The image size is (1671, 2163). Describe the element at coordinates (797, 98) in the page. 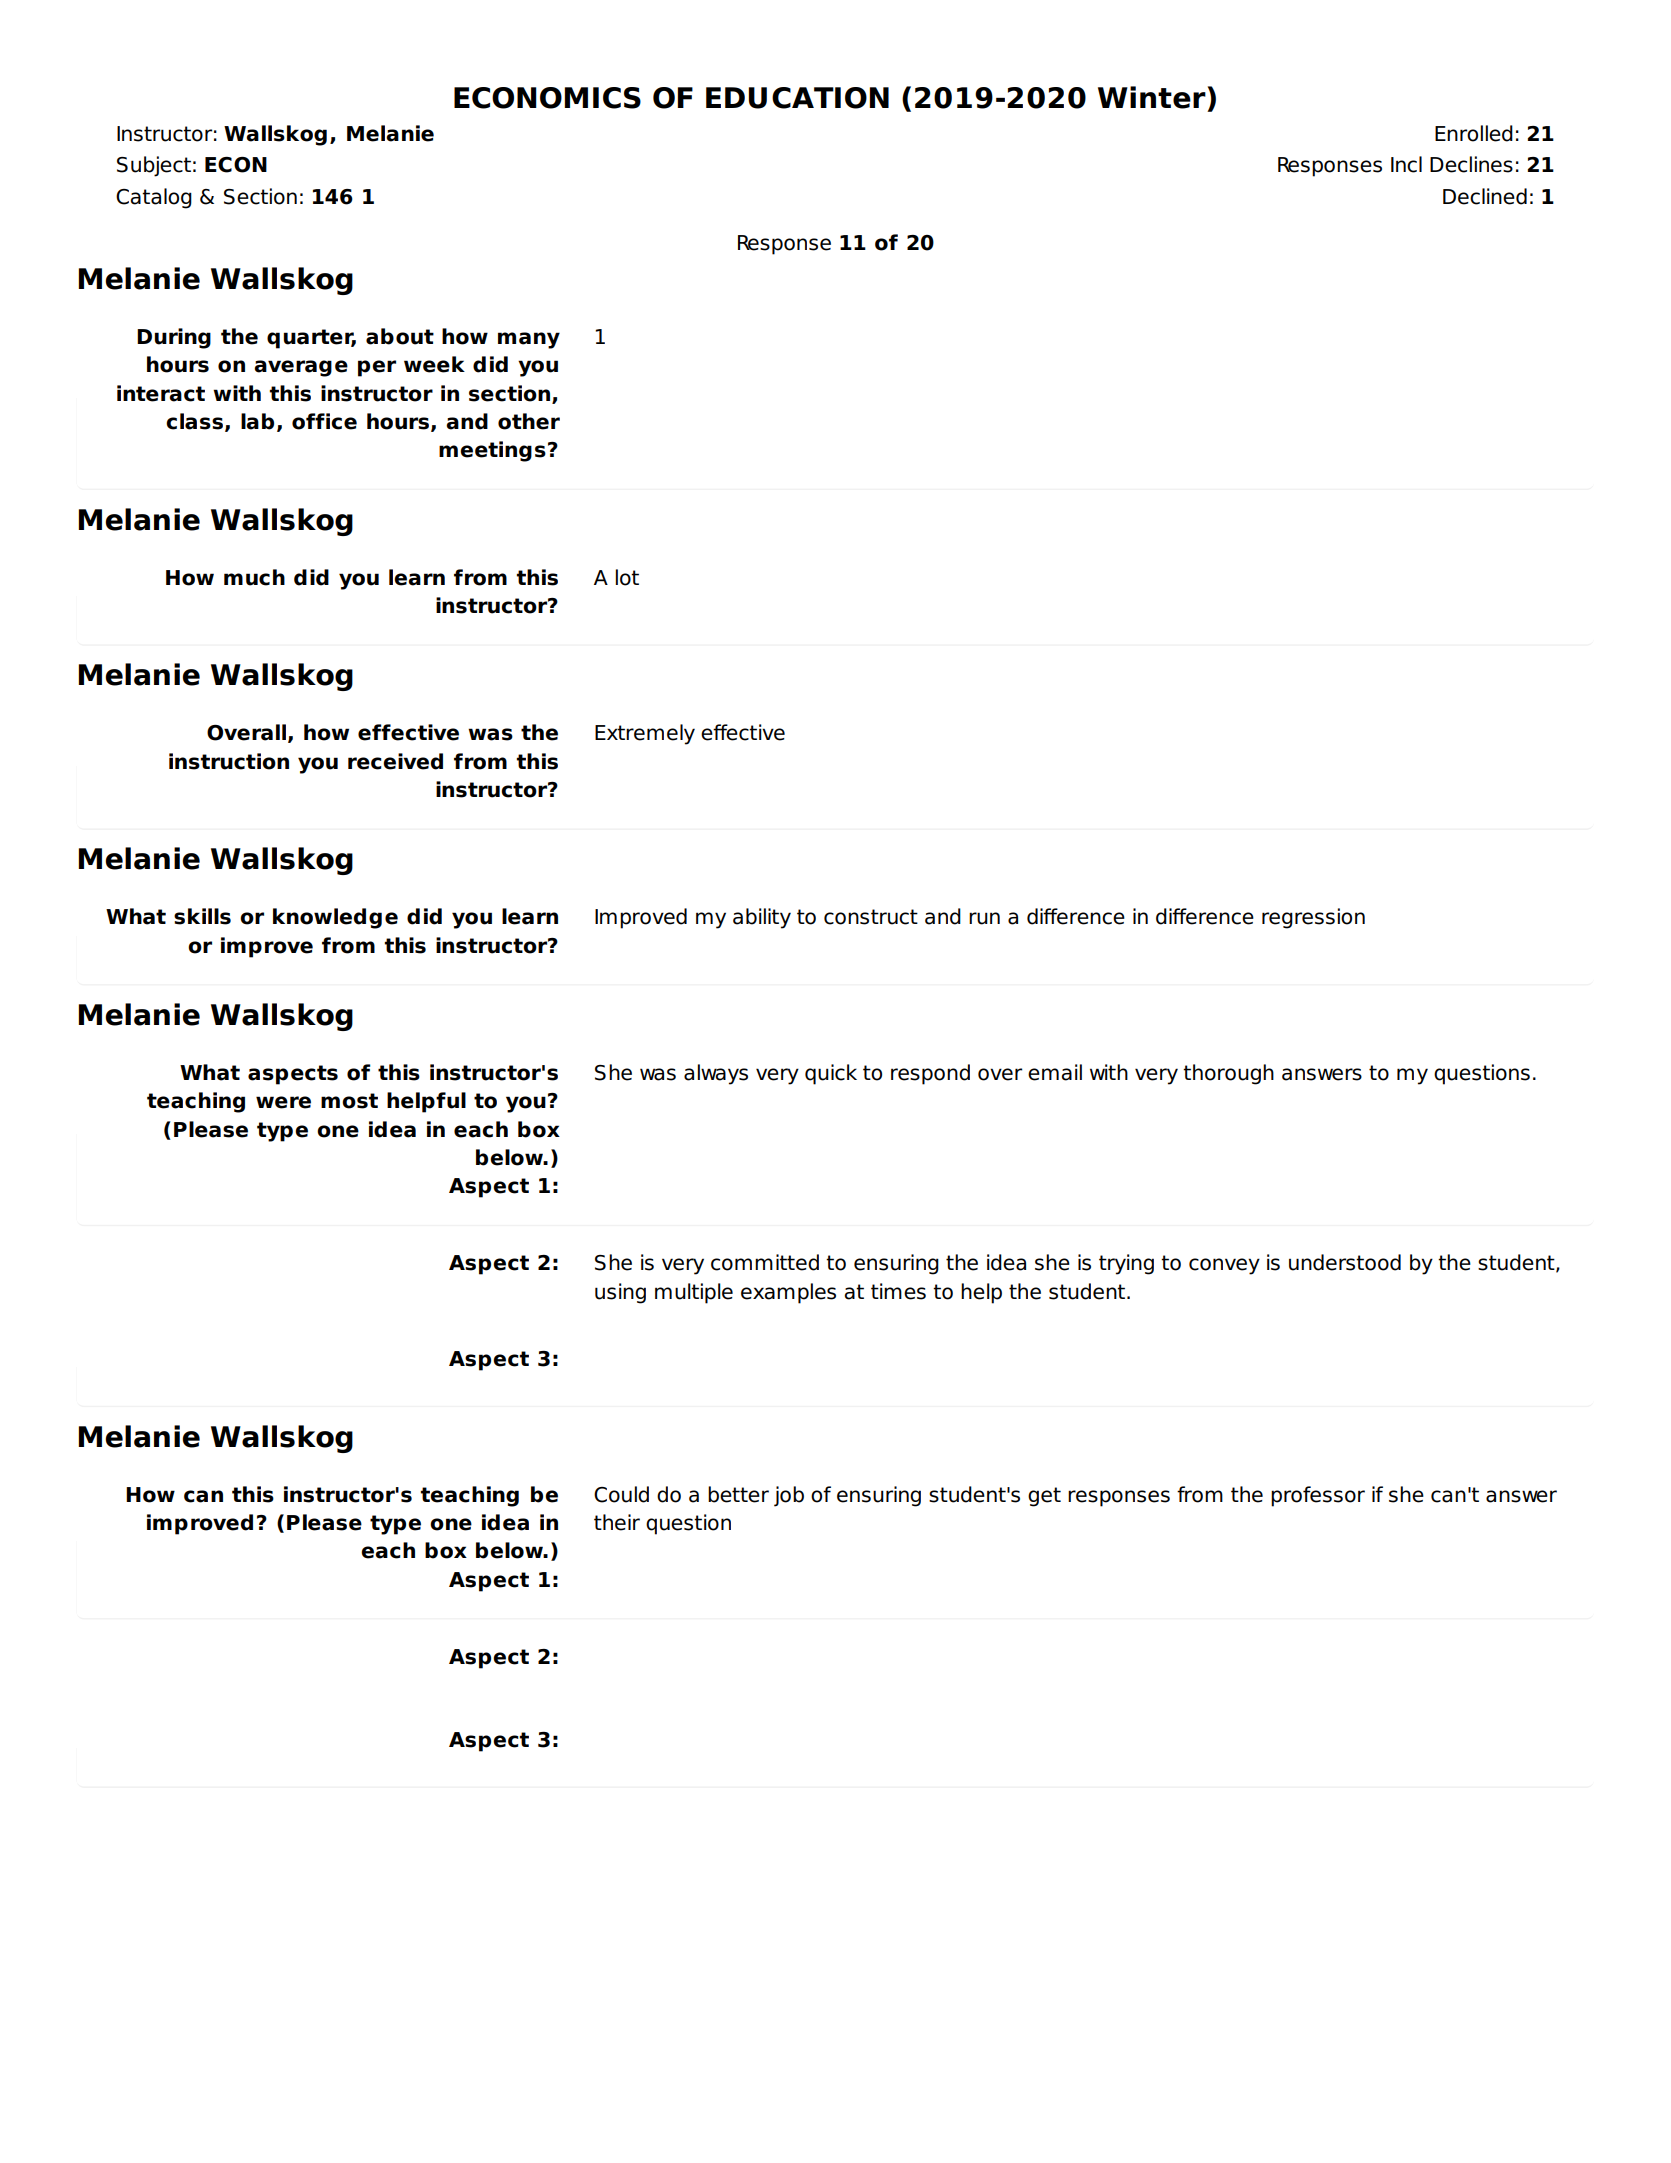

I see `EDUCATION` at that location.
